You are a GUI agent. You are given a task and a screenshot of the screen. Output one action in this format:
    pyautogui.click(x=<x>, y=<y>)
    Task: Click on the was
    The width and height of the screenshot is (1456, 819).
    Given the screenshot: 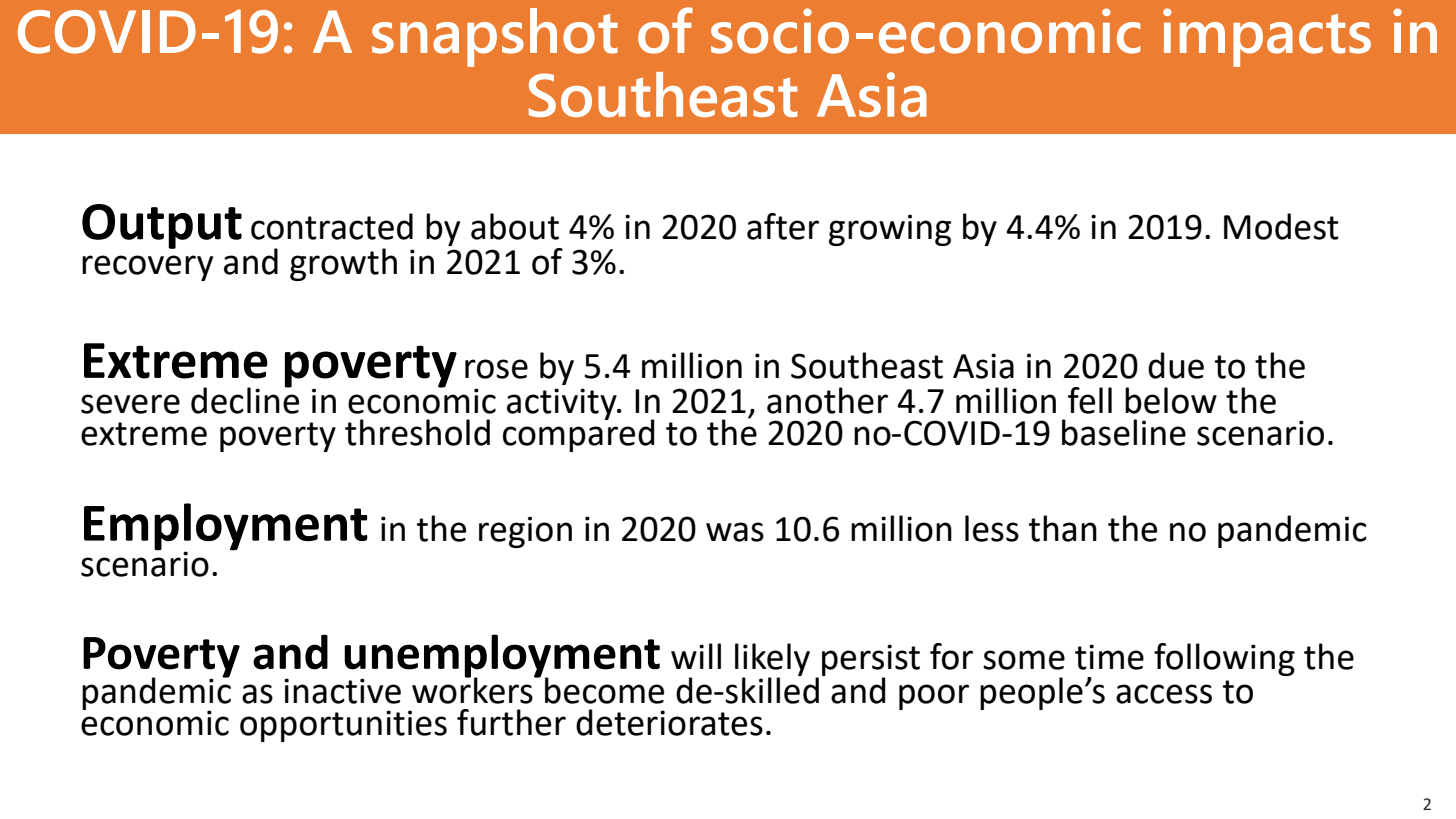 What is the action you would take?
    pyautogui.click(x=735, y=532)
